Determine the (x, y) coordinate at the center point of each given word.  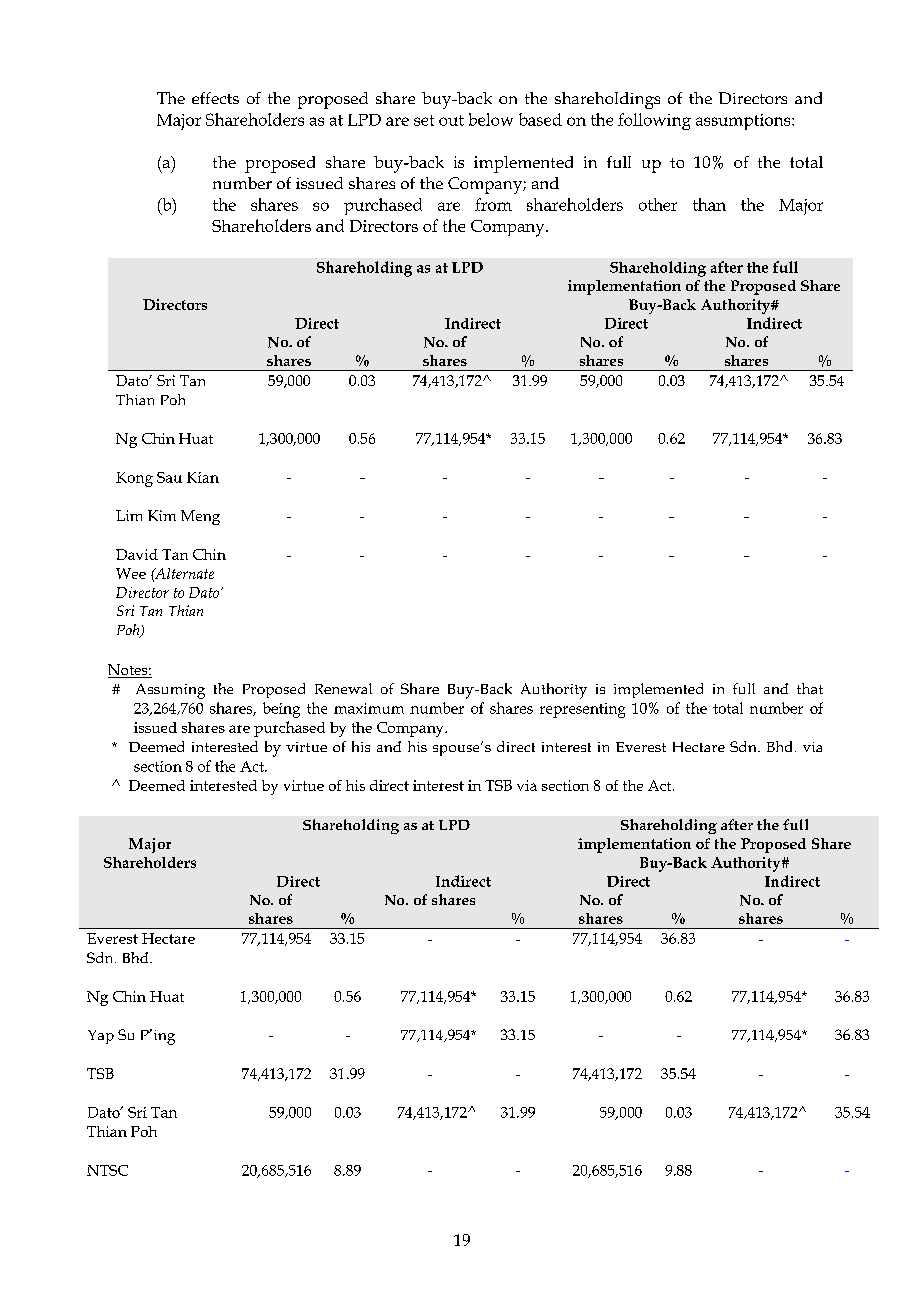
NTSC (107, 1170)
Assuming (170, 691)
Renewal (343, 688)
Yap (101, 1037)
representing (582, 710)
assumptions (744, 122)
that (810, 688)
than (709, 204)
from (493, 204)
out (451, 120)
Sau (169, 477)
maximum (369, 708)
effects (215, 98)
